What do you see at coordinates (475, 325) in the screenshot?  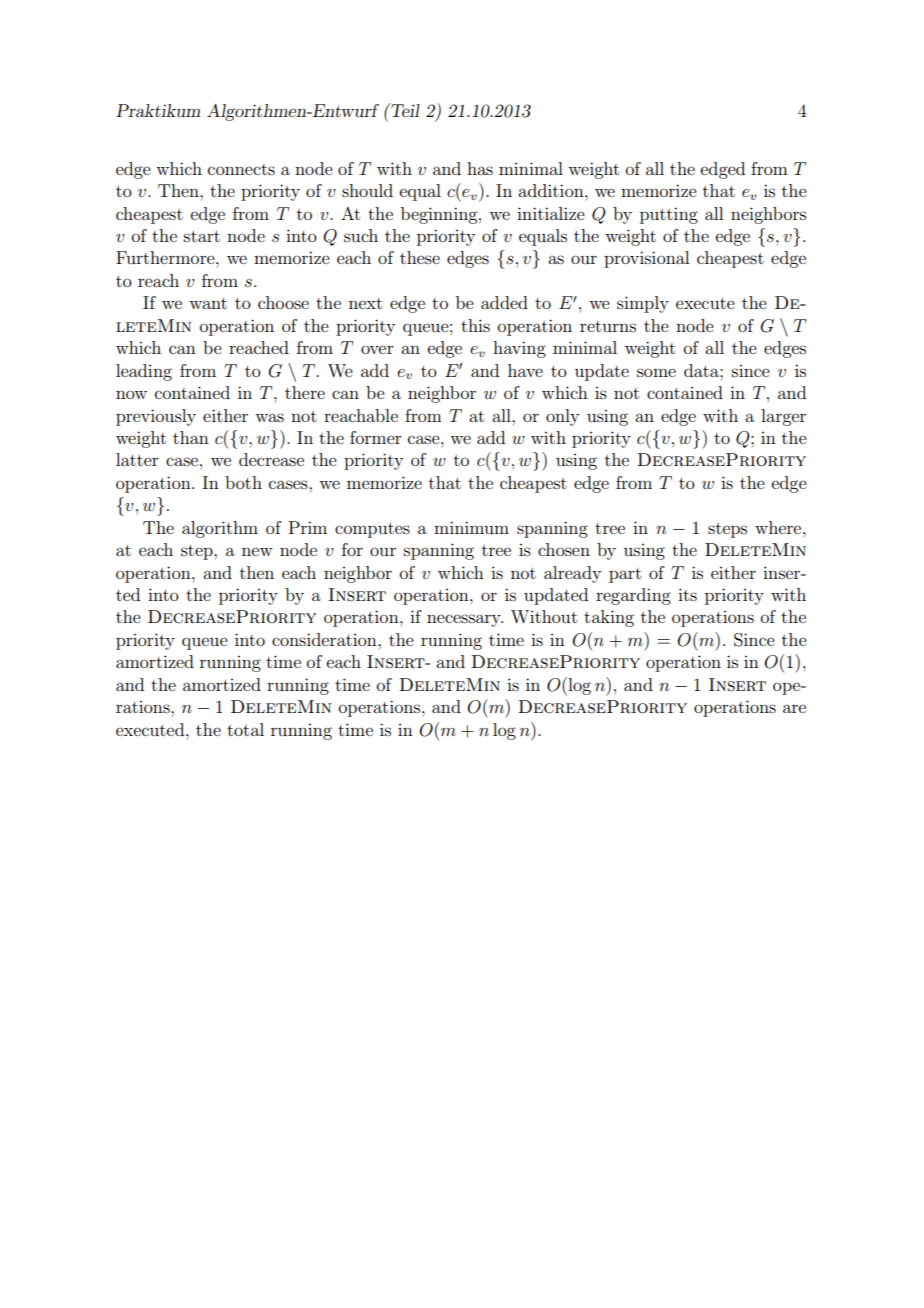 I see `this` at bounding box center [475, 325].
